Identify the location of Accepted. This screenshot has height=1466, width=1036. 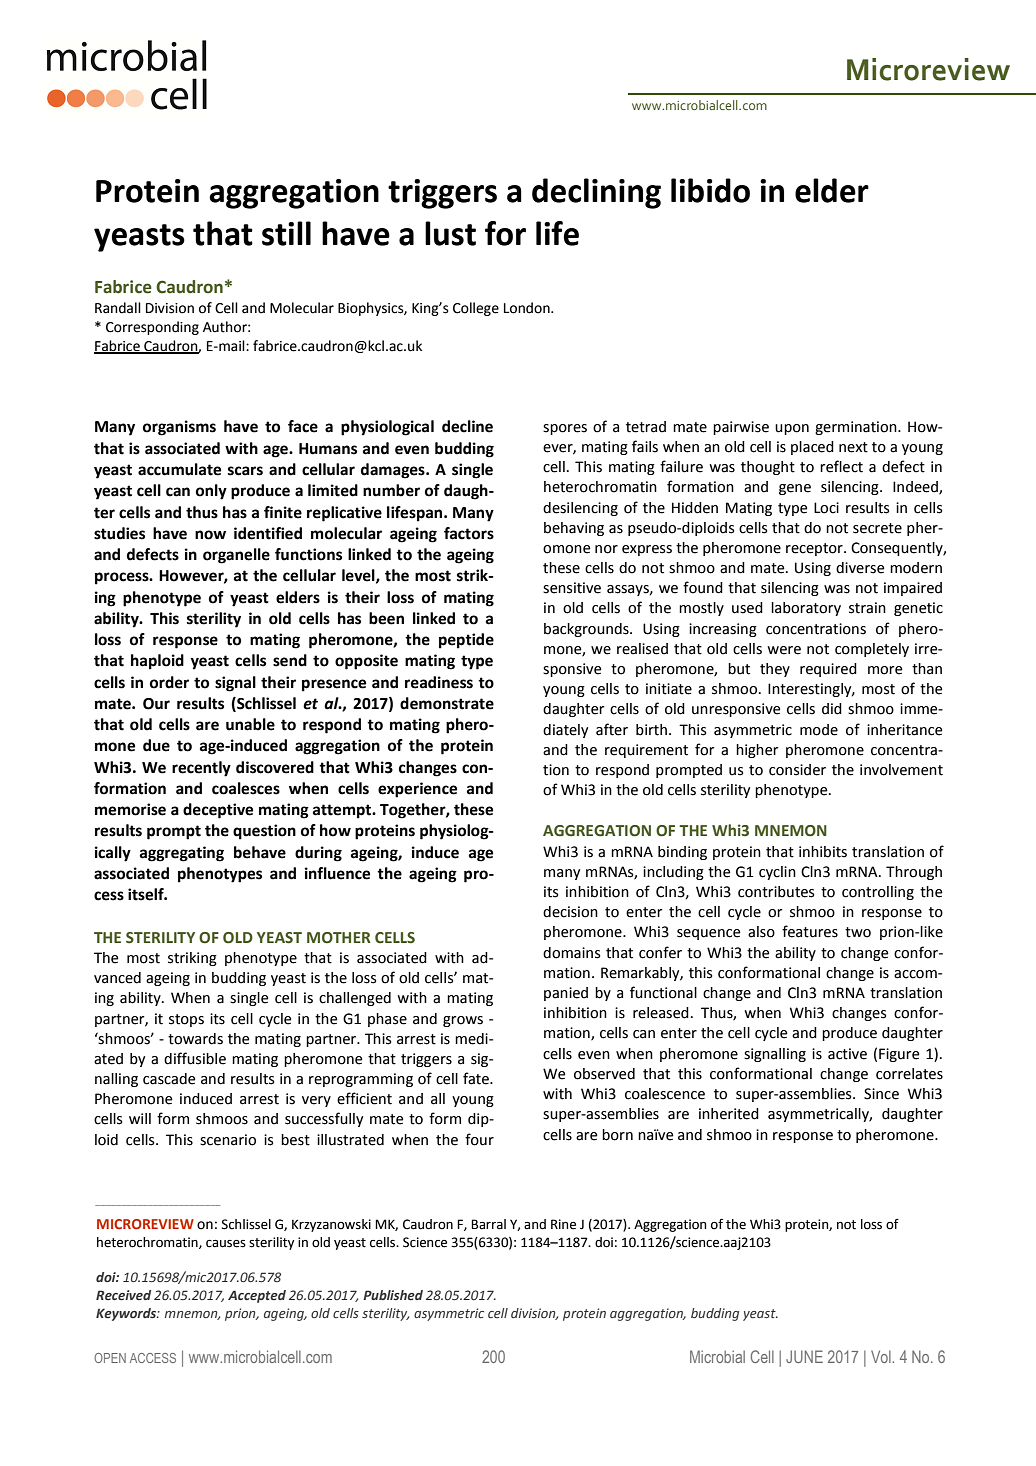
(257, 1296).
